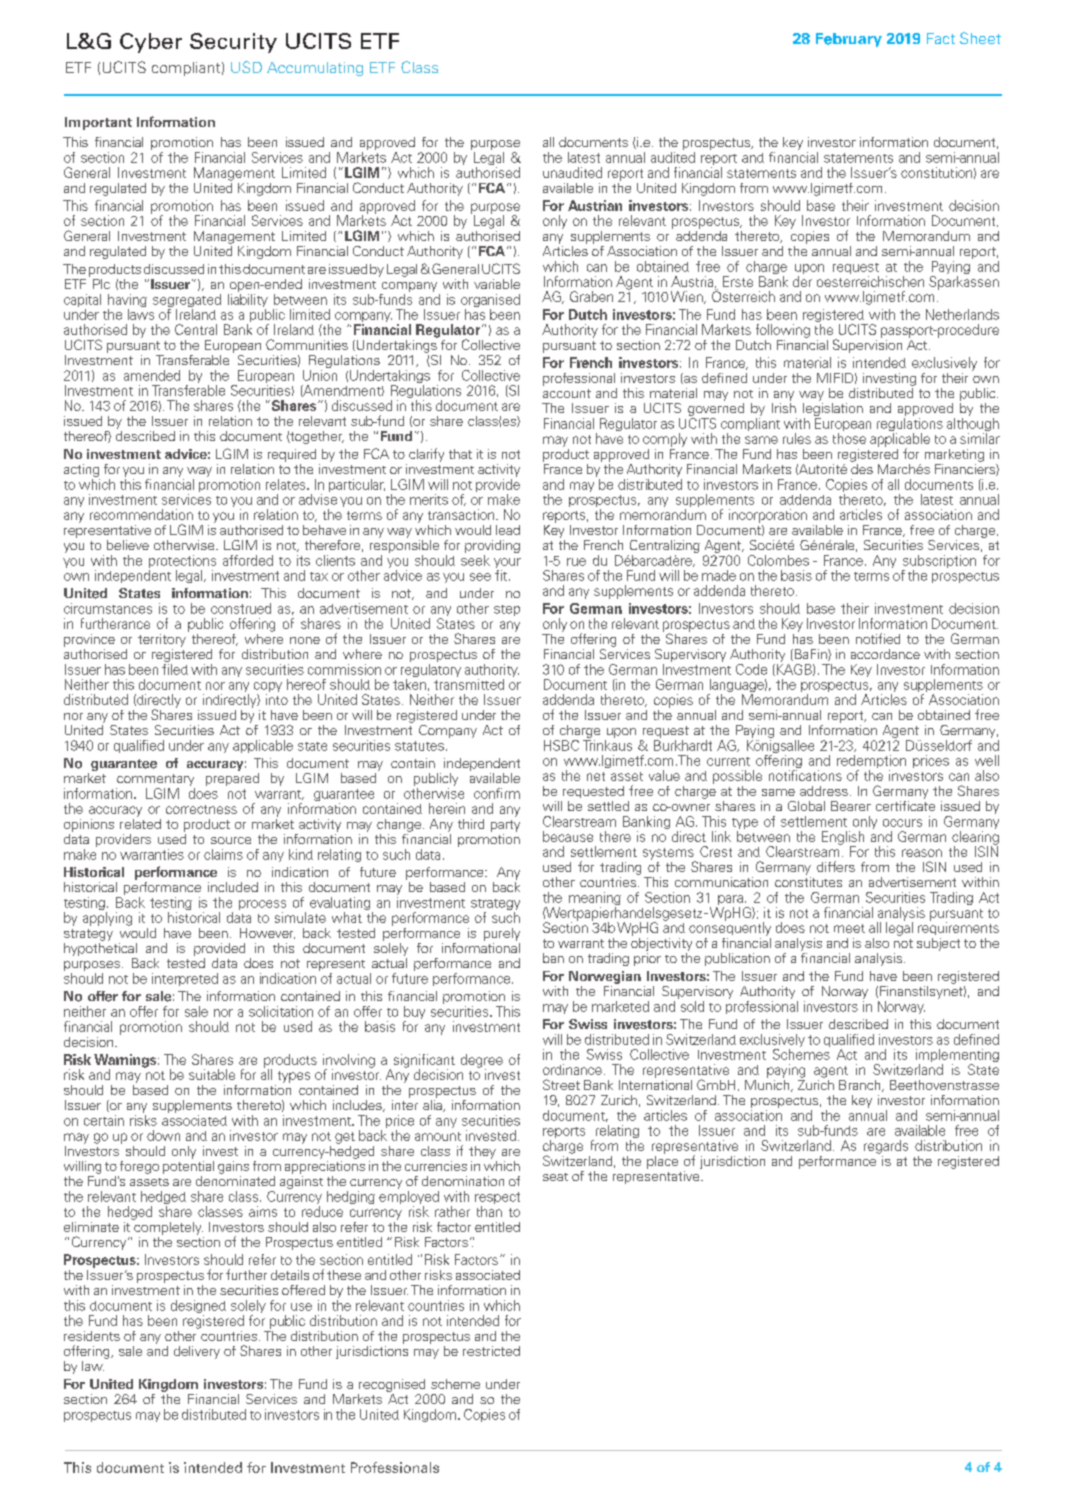 This screenshot has width=1065, height=1506. I want to click on February, so click(849, 40).
